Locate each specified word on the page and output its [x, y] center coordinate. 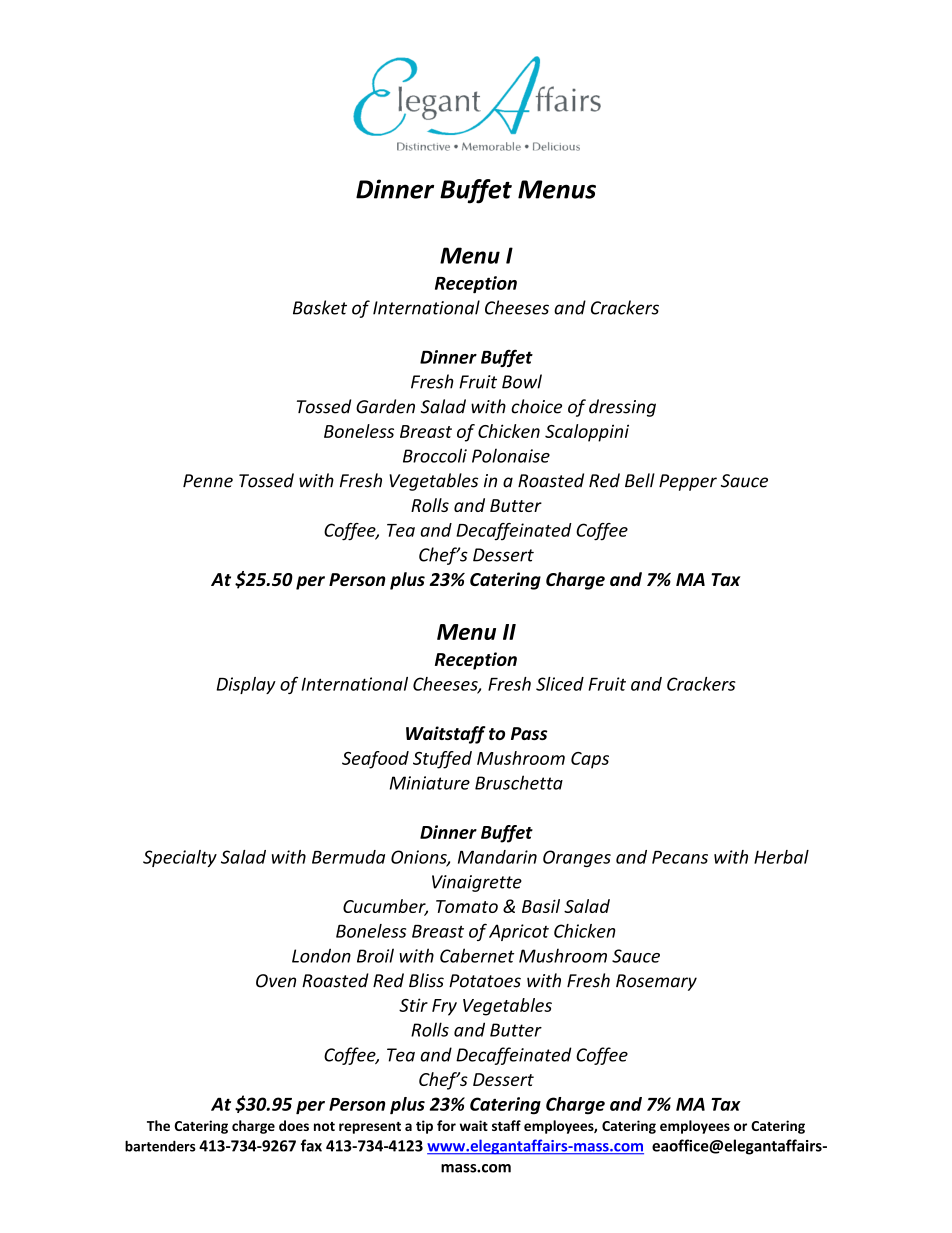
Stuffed [442, 760]
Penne [208, 481]
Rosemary [656, 982]
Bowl [522, 381]
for [446, 1125]
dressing [622, 408]
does [294, 1125]
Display [246, 685]
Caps [590, 760]
